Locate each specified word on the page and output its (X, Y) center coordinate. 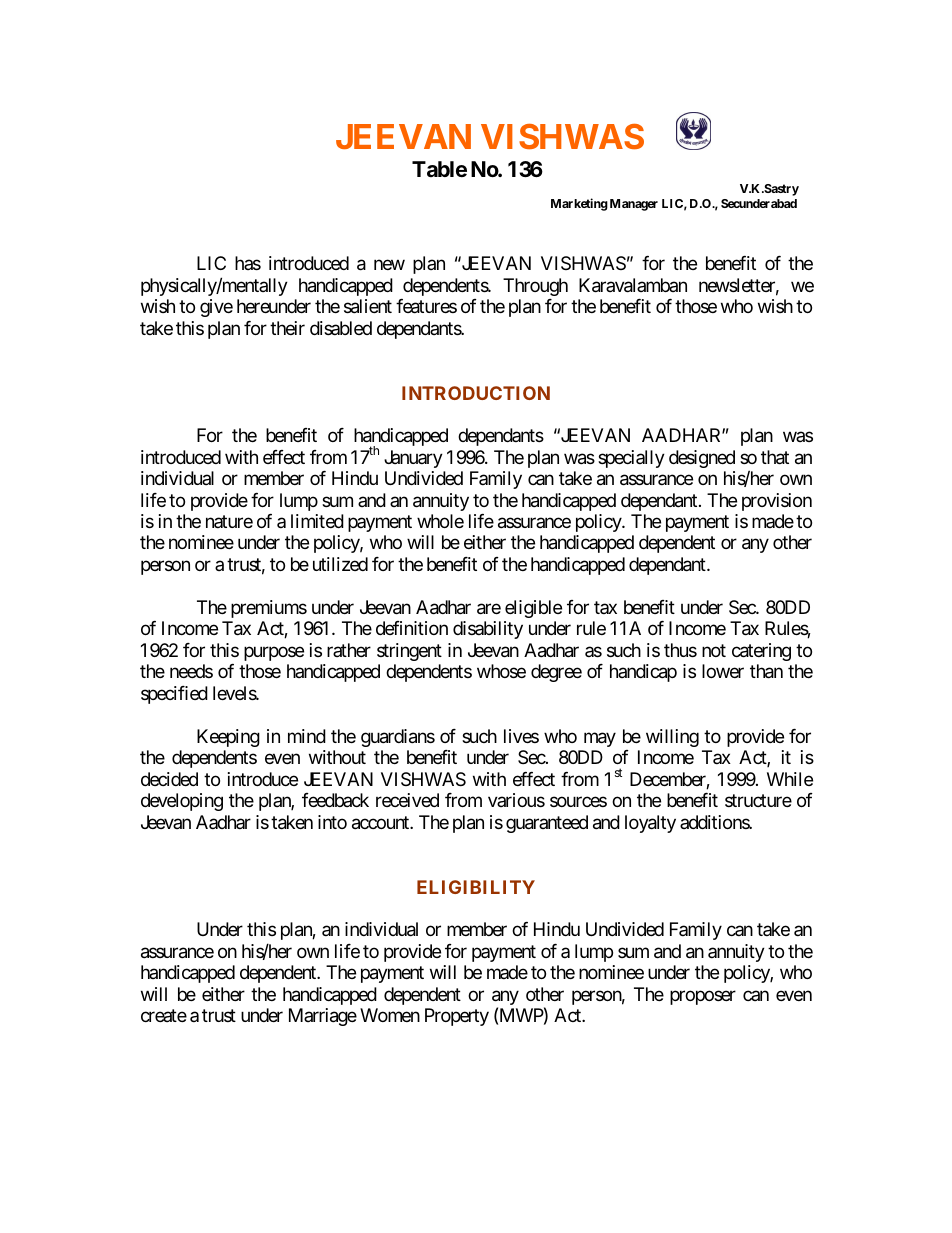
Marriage (323, 1017)
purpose (274, 654)
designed (702, 459)
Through (535, 287)
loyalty (650, 824)
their (287, 328)
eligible (533, 609)
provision (777, 502)
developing (182, 802)
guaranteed (547, 824)
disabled (341, 328)
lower (723, 671)
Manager (634, 205)
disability (488, 630)
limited (317, 521)
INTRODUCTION (476, 393)
